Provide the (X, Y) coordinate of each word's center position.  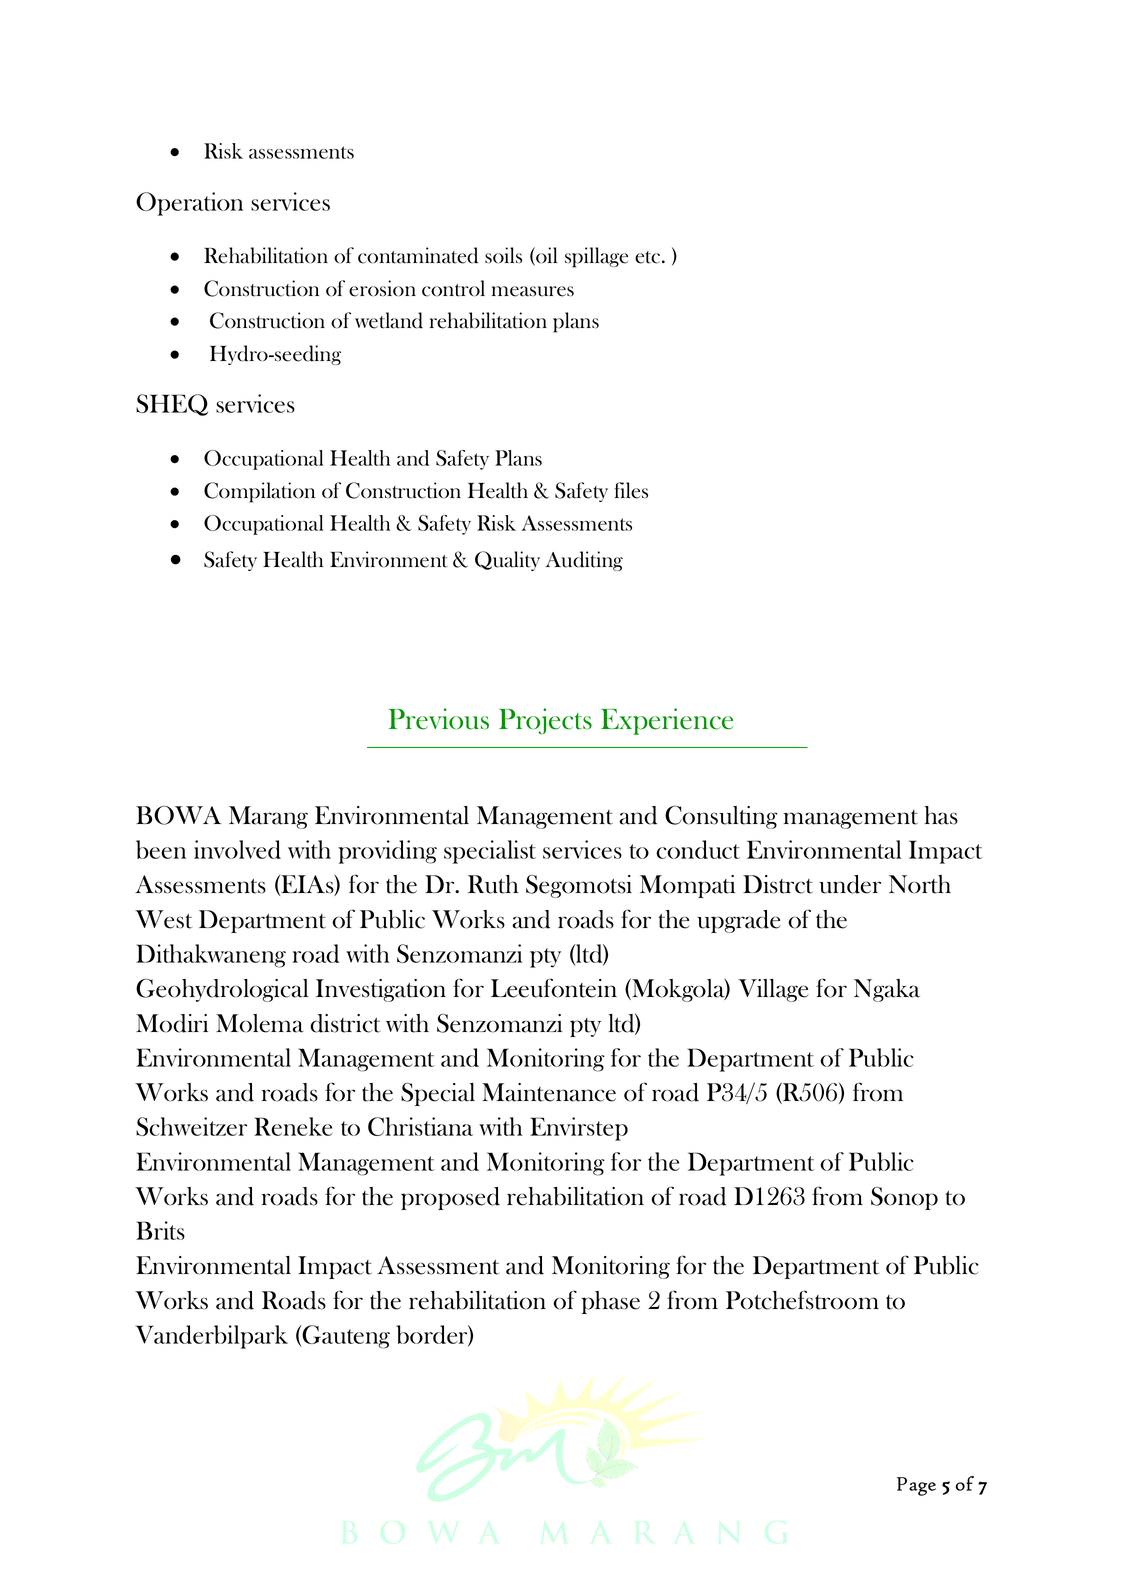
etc (647, 257)
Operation (189, 204)
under (850, 884)
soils (503, 255)
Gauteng (345, 1337)
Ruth (493, 884)
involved (237, 849)
